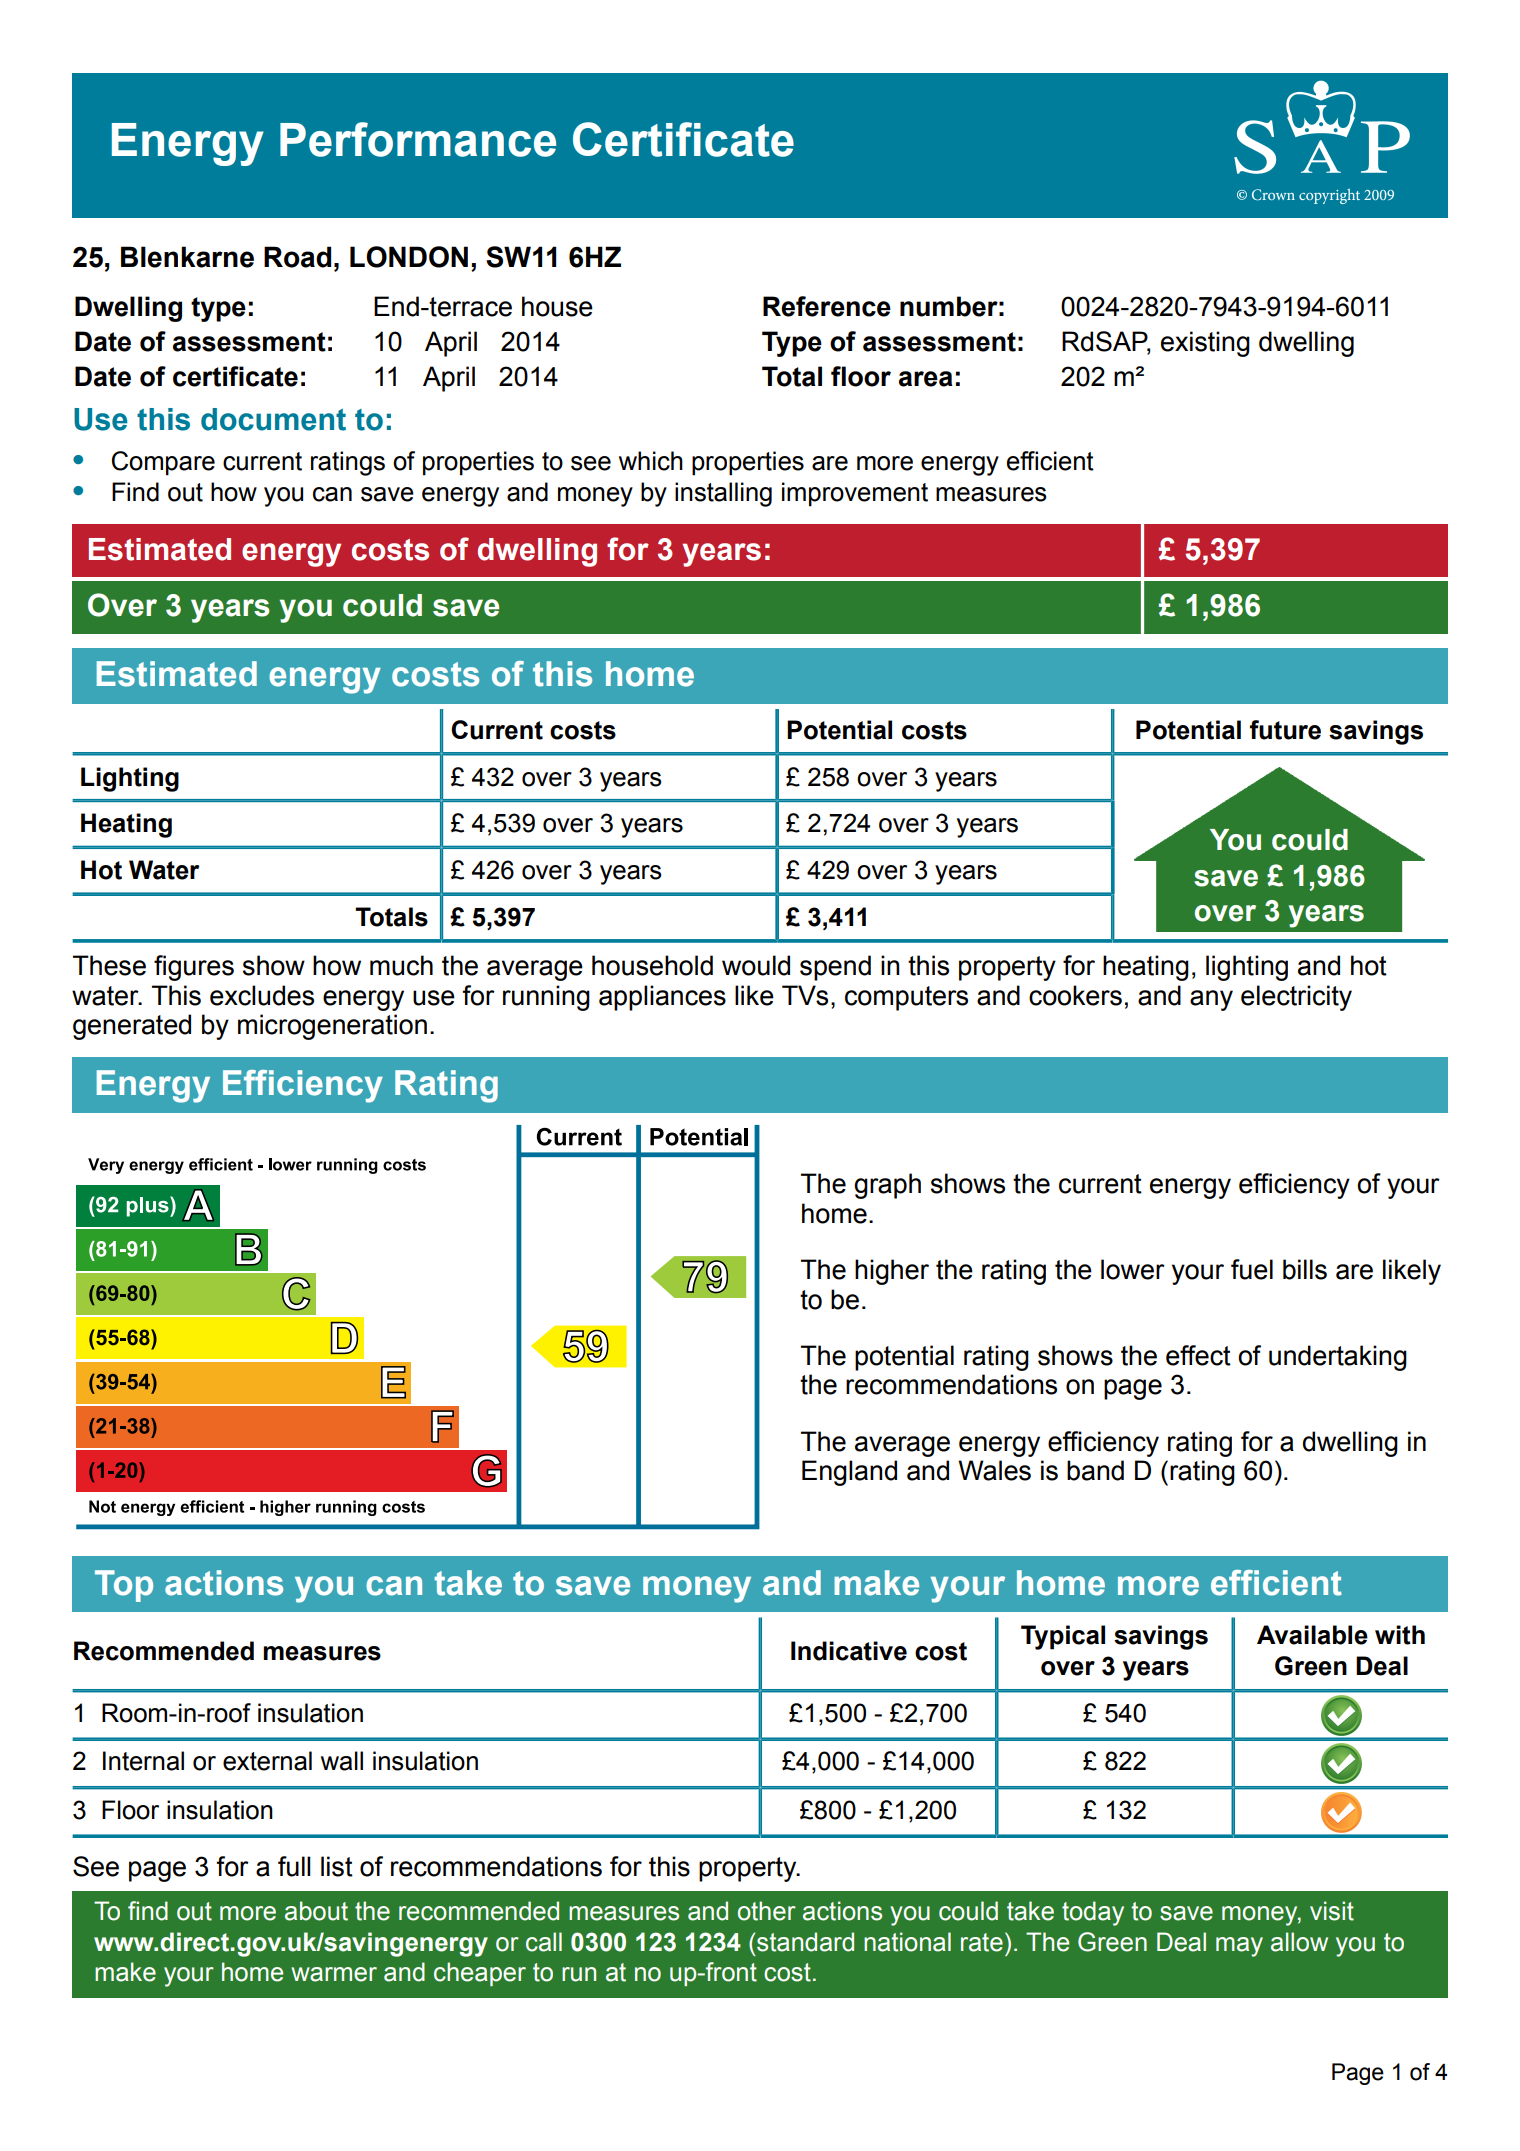  What do you see at coordinates (1285, 730) in the document?
I see `future` at bounding box center [1285, 730].
